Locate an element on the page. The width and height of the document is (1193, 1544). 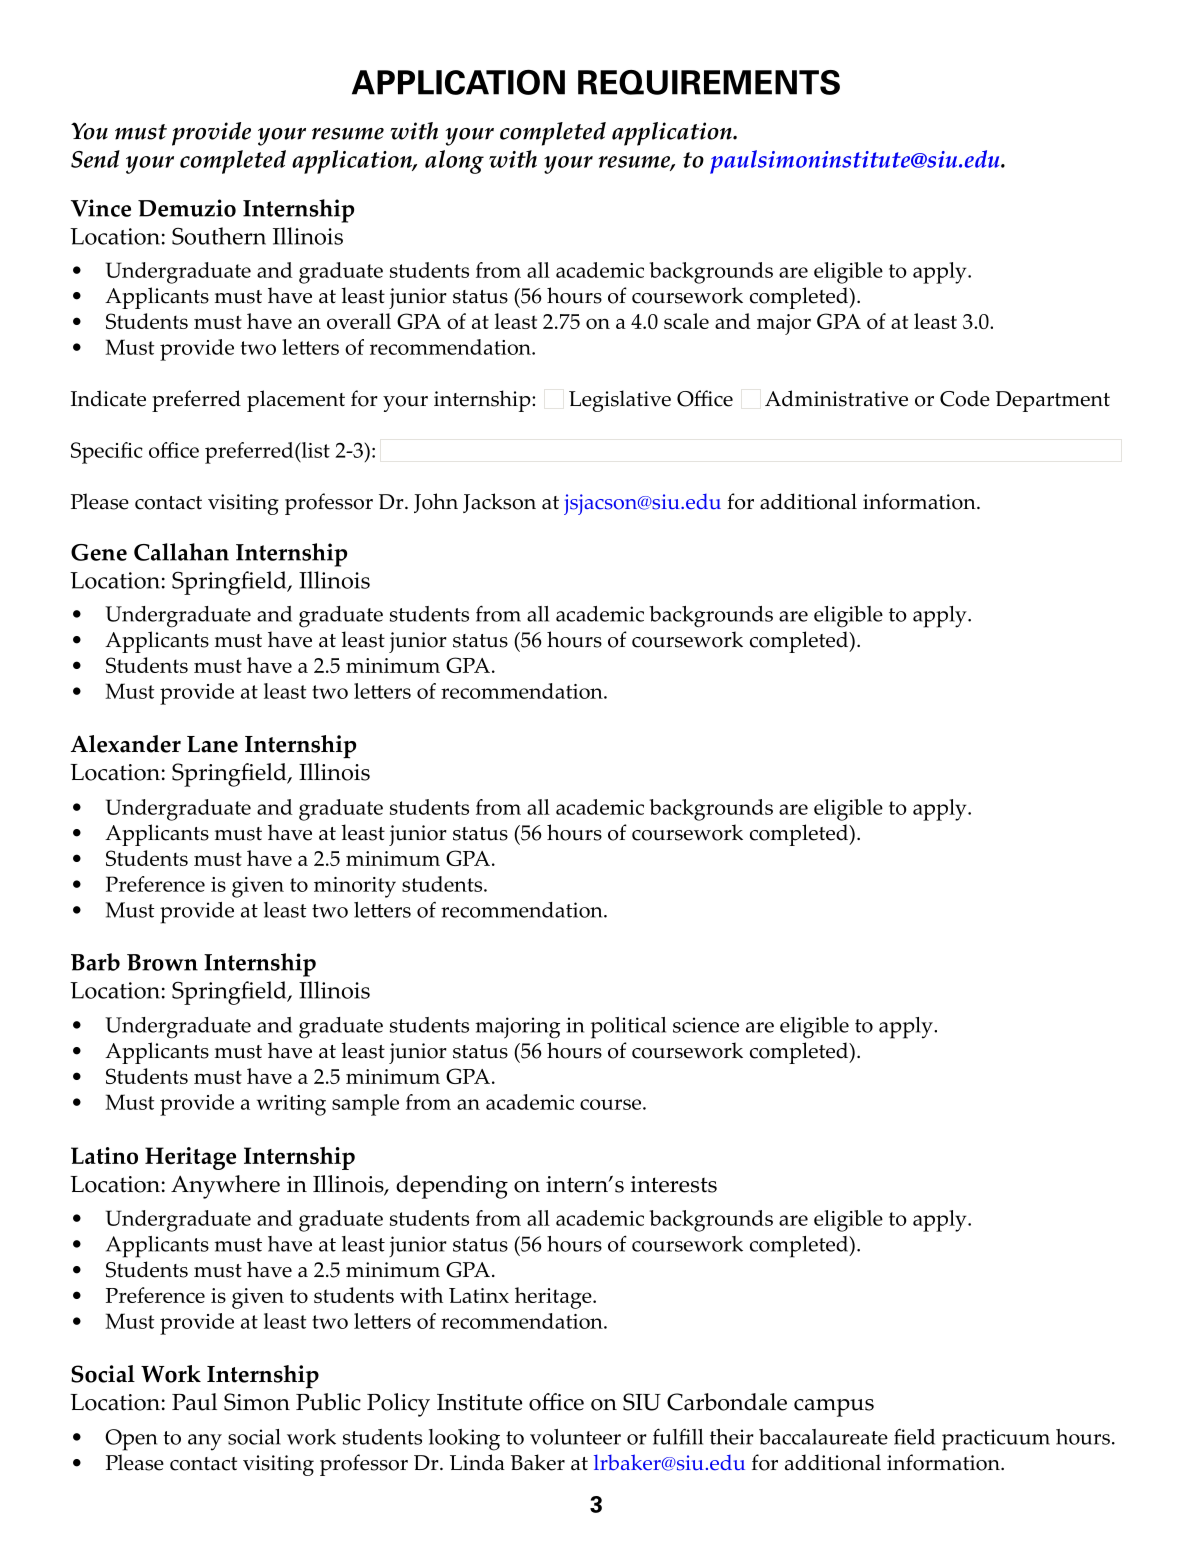
REQUIREMENTS is located at coordinates (709, 82).
